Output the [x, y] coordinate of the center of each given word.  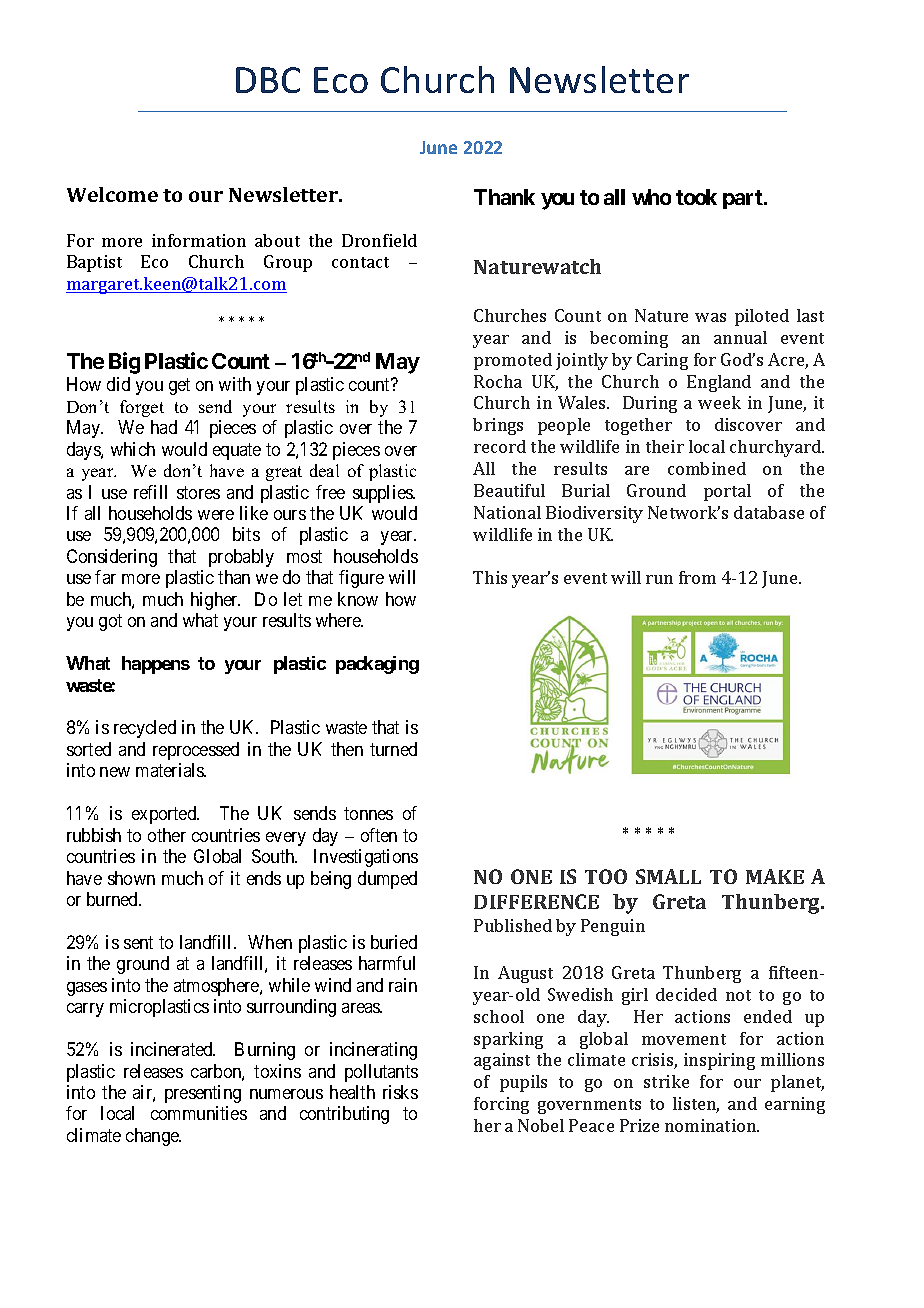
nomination [711, 1125]
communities [199, 1113]
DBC [268, 80]
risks [400, 1092]
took [696, 197]
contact [360, 262]
